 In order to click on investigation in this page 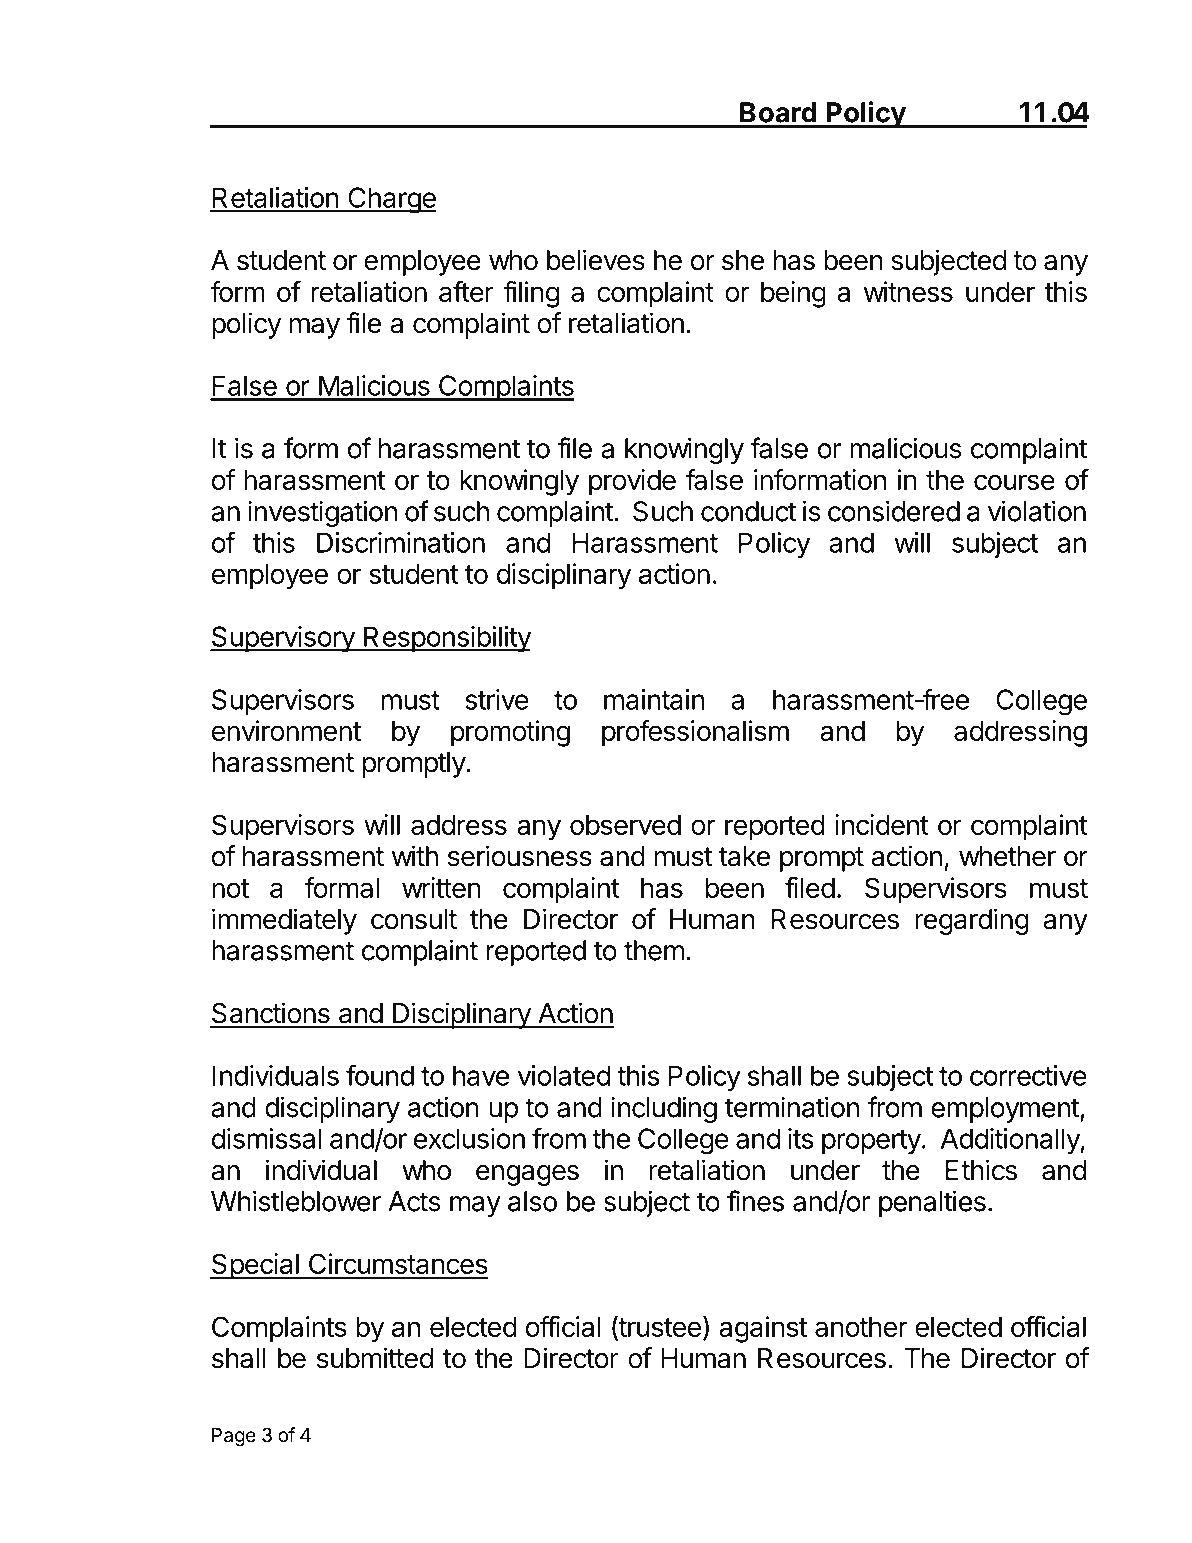, I will do `click(322, 513)`.
